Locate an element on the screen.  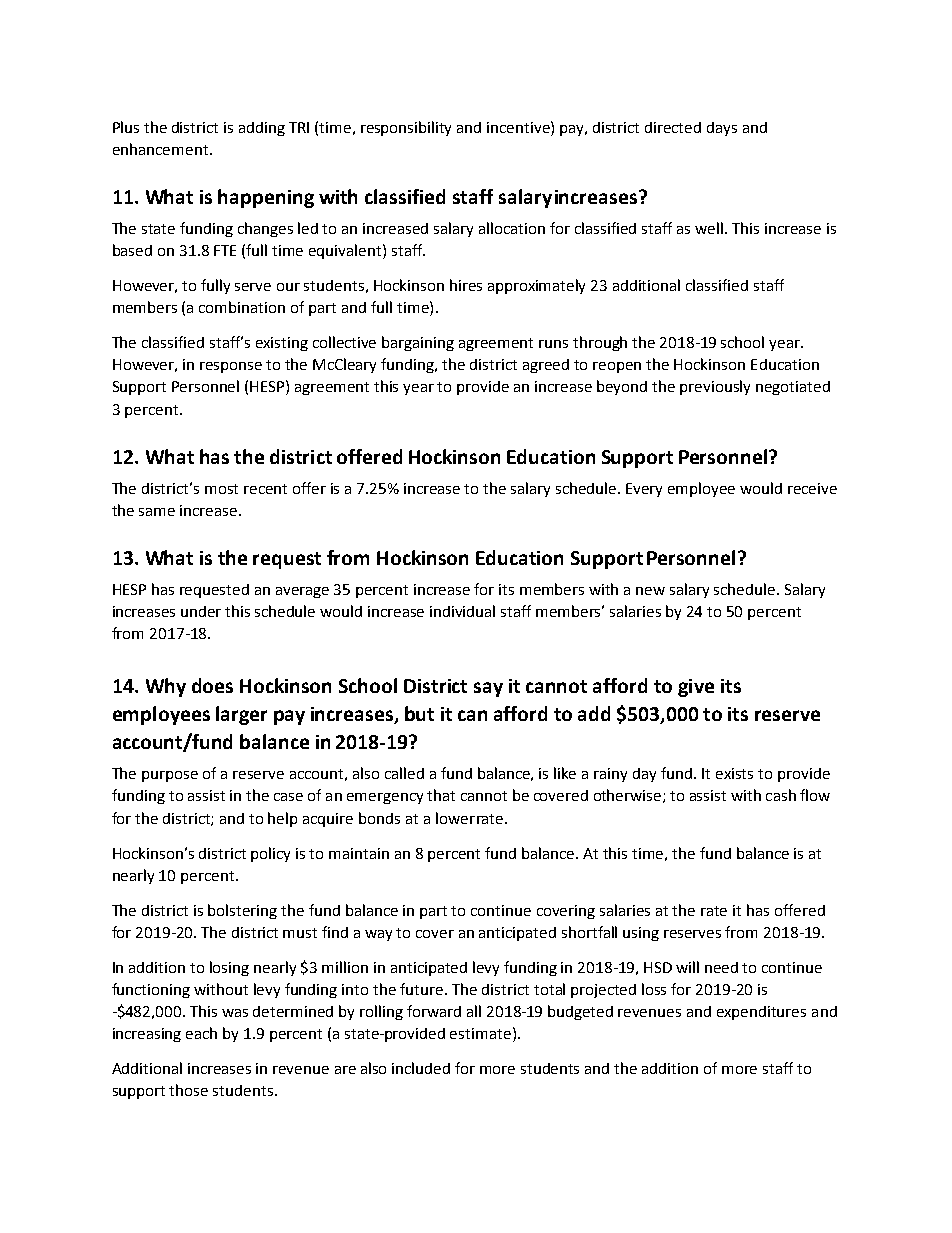
bolstering is located at coordinates (242, 911).
